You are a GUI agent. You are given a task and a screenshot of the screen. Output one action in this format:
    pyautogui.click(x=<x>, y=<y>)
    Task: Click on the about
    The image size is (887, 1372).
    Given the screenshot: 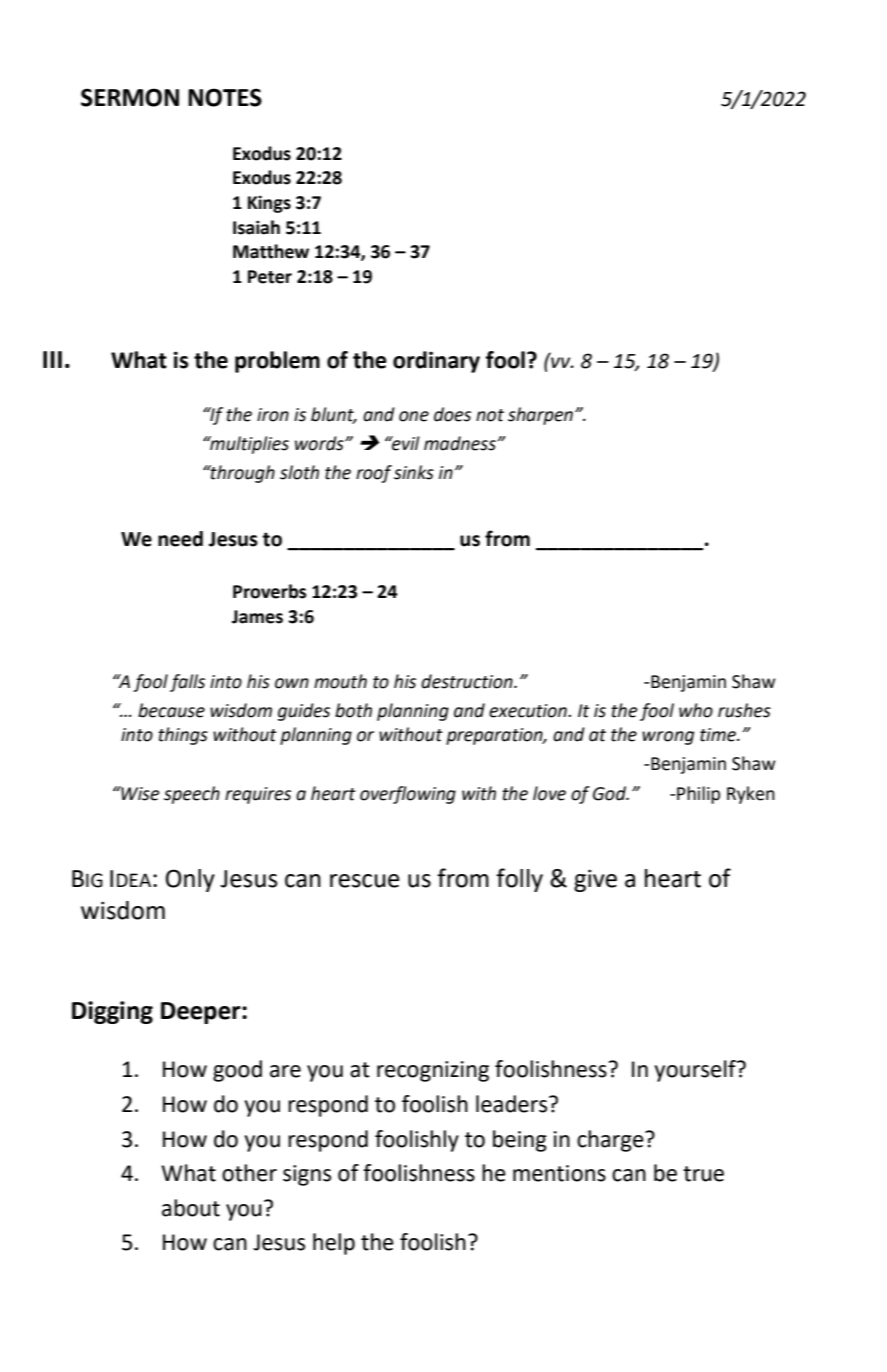 What is the action you would take?
    pyautogui.click(x=191, y=1208)
